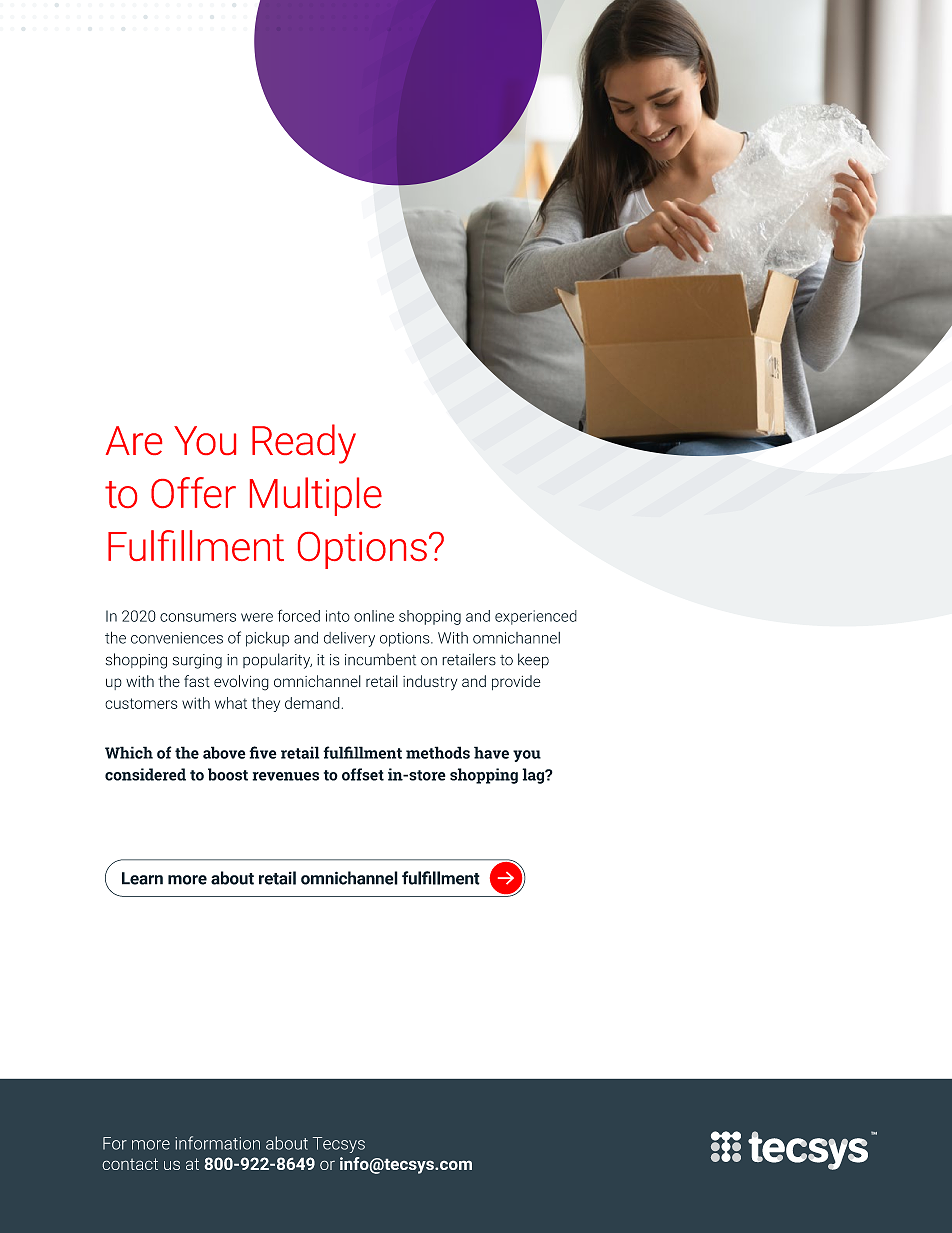 This image has width=952, height=1233. What do you see at coordinates (130, 1164) in the image?
I see `contact` at bounding box center [130, 1164].
